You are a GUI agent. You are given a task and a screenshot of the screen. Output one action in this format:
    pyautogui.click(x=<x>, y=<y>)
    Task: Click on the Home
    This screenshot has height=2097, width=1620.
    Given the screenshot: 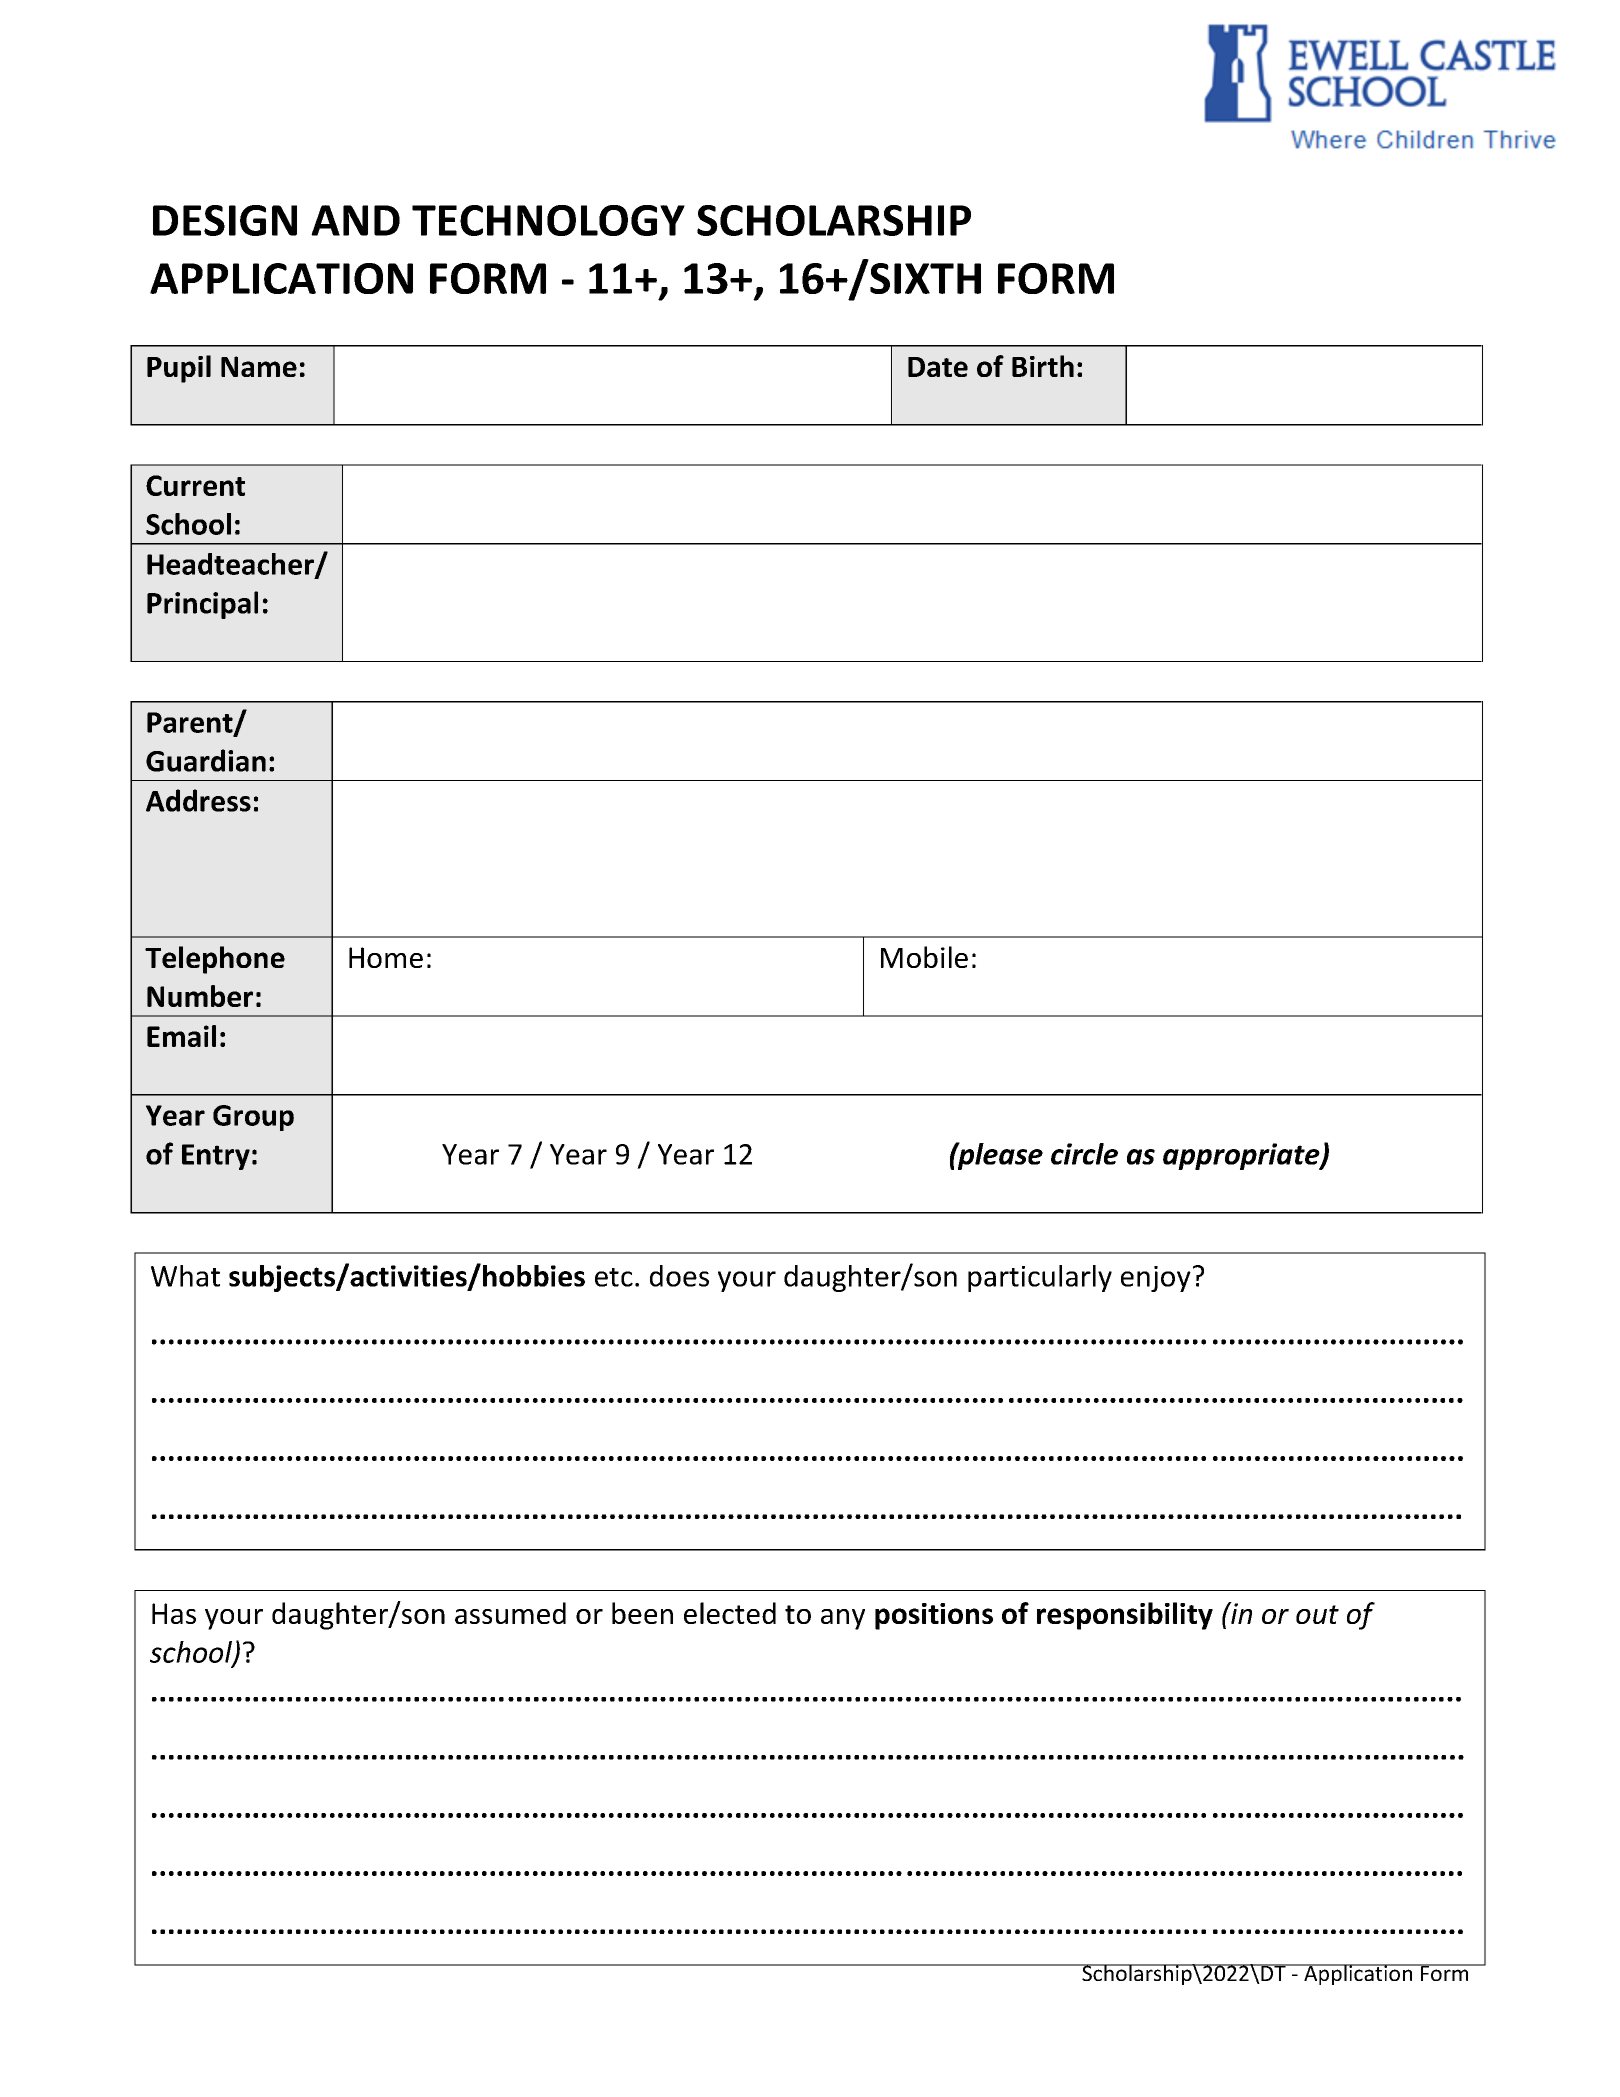 What is the action you would take?
    pyautogui.click(x=386, y=957)
